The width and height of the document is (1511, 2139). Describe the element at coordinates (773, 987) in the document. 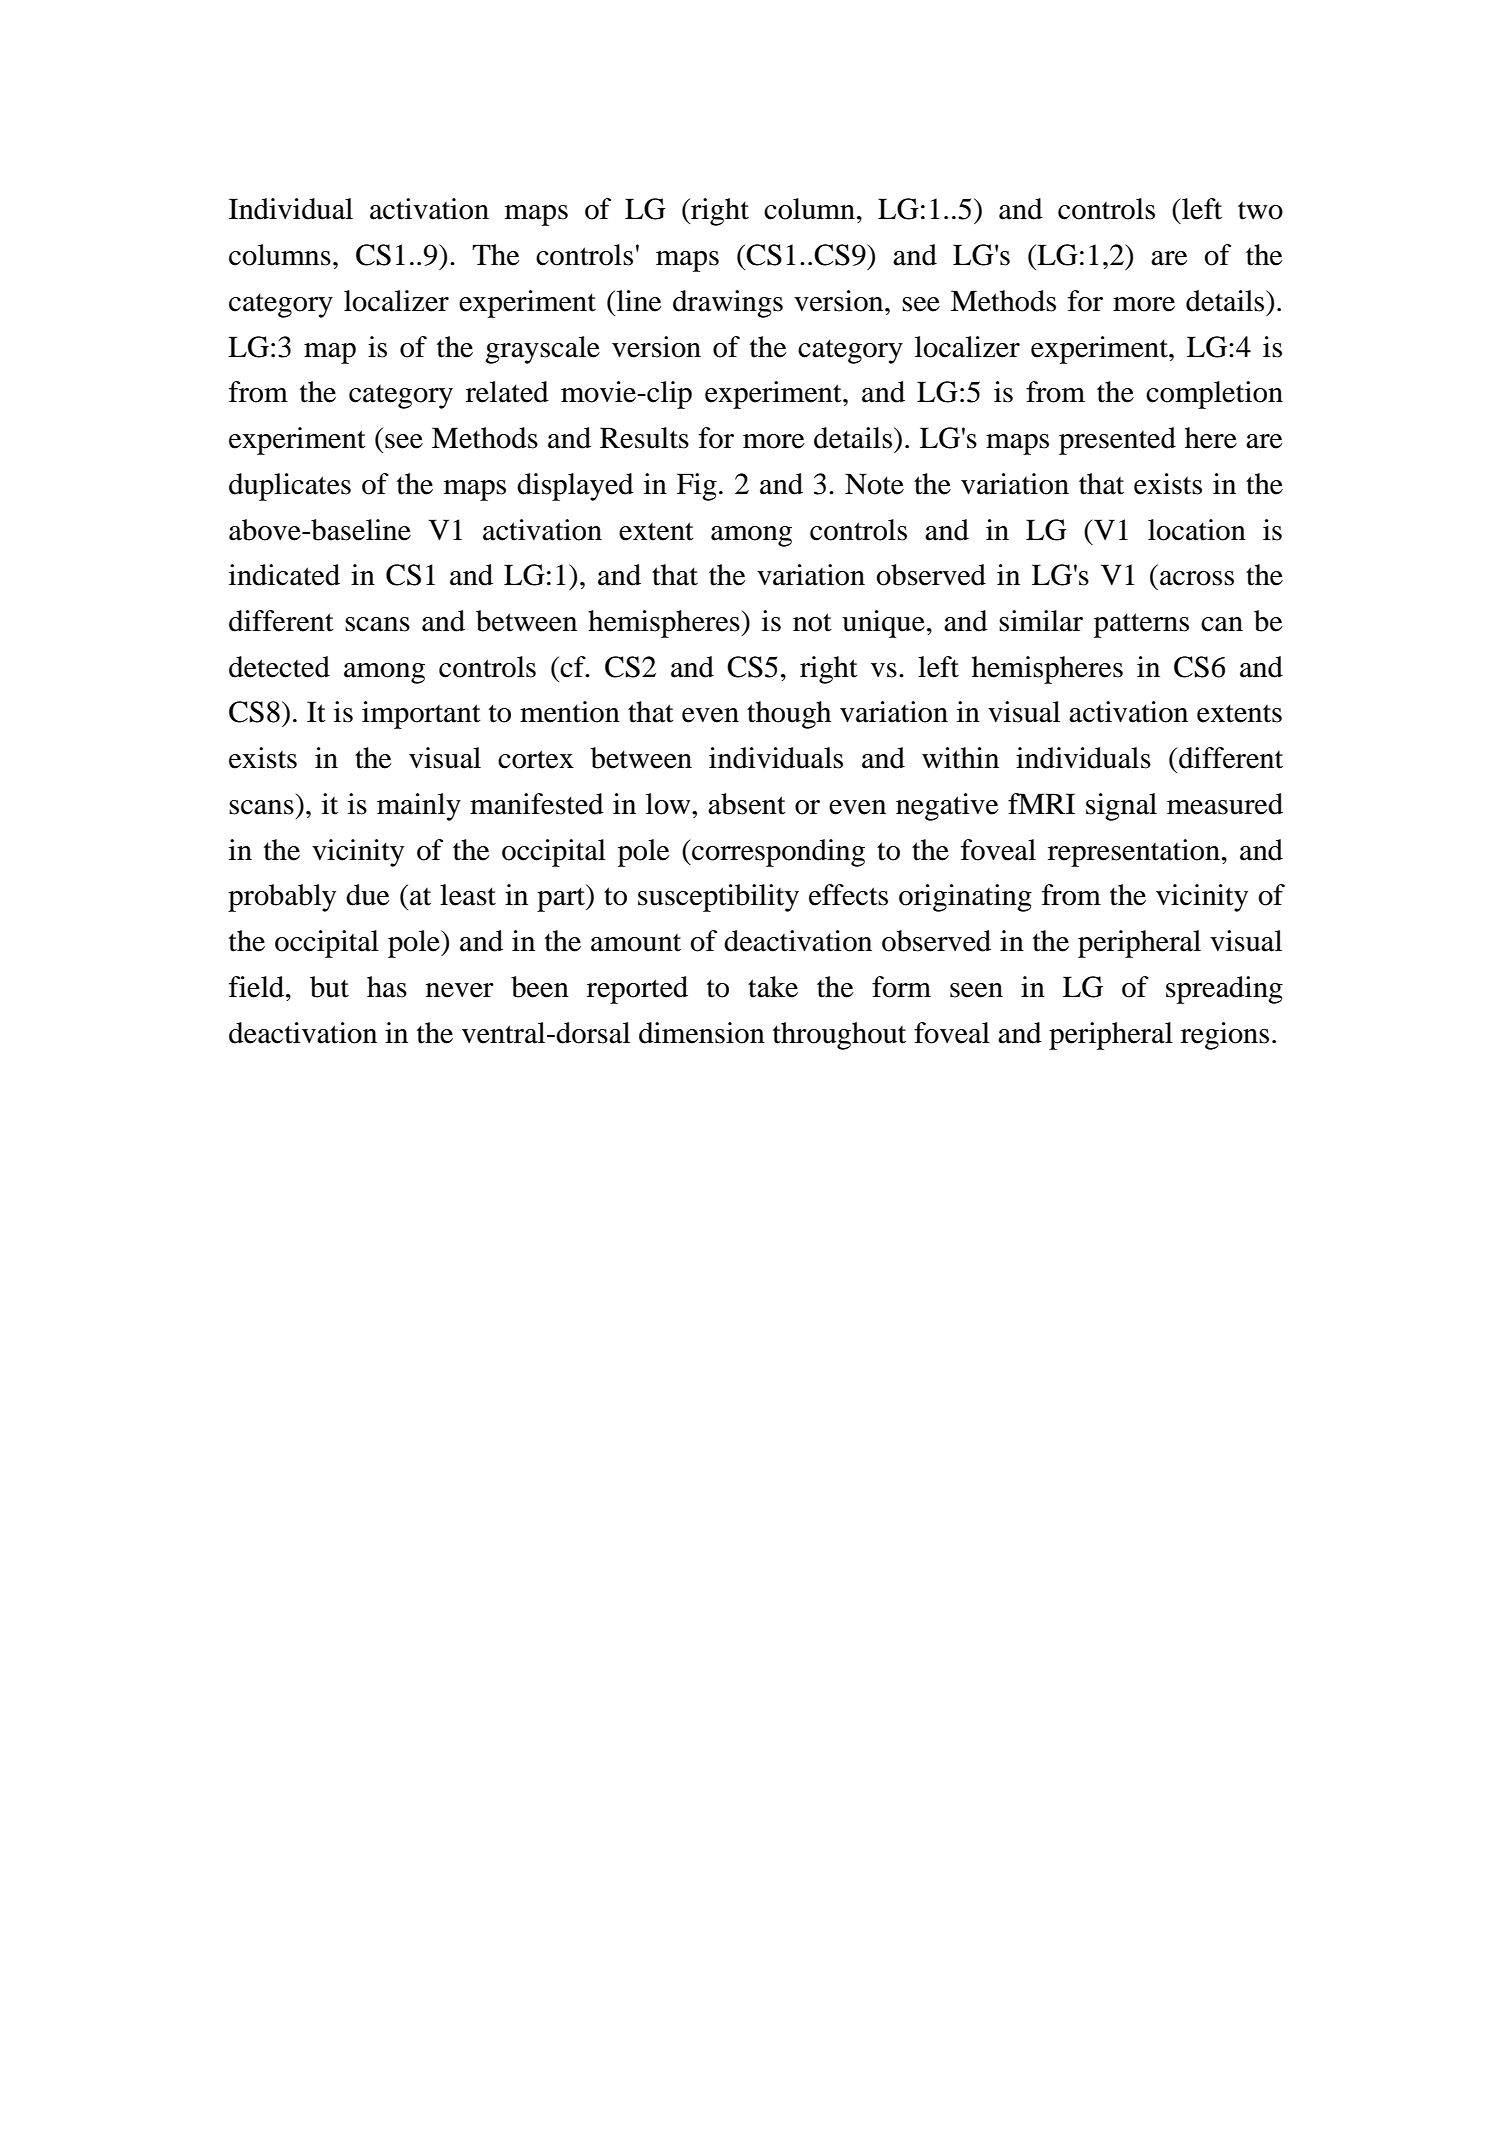

I see `take` at that location.
